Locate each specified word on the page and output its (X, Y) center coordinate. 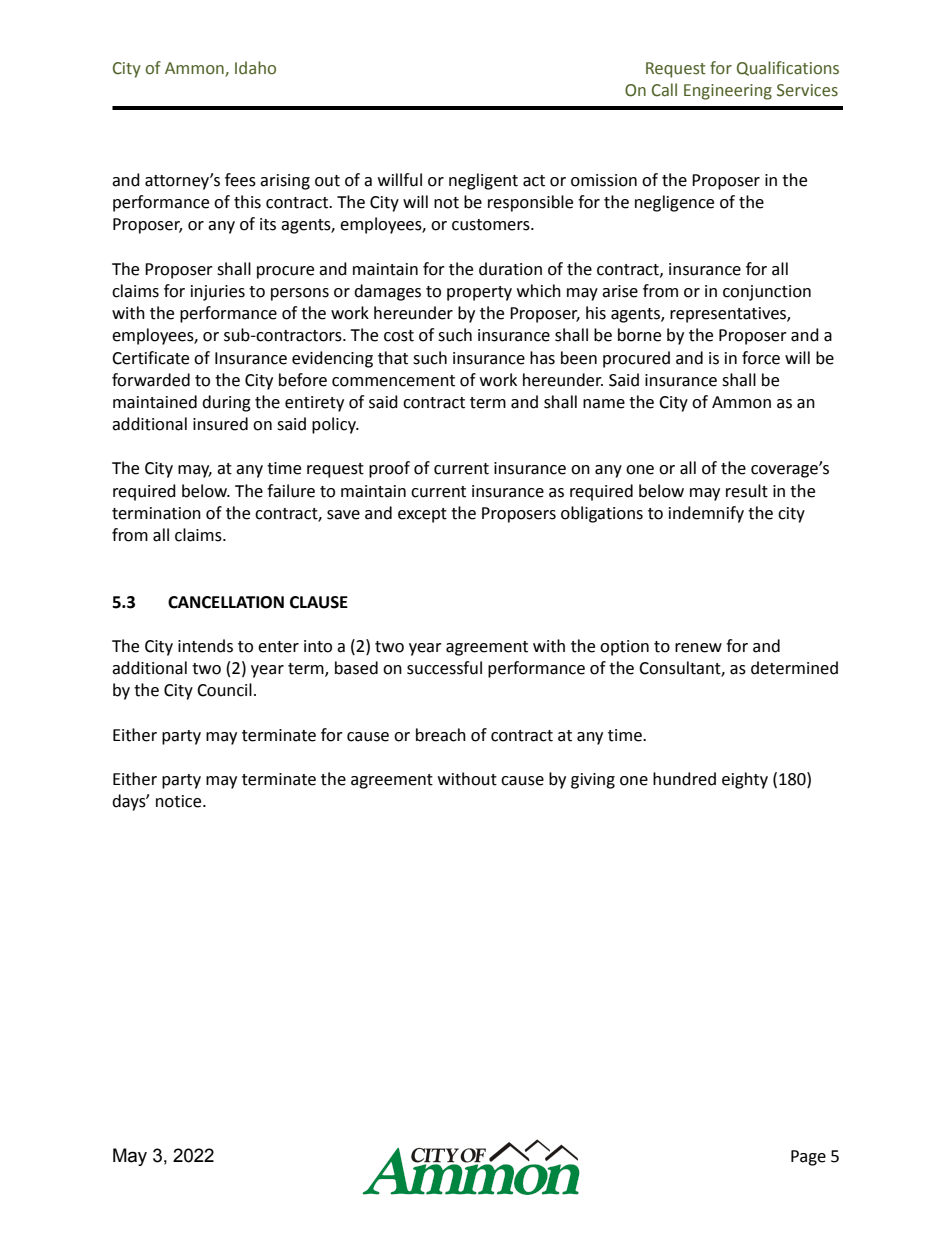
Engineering (728, 92)
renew (698, 648)
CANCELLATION (226, 602)
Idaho (255, 68)
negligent (483, 181)
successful (444, 668)
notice (180, 801)
